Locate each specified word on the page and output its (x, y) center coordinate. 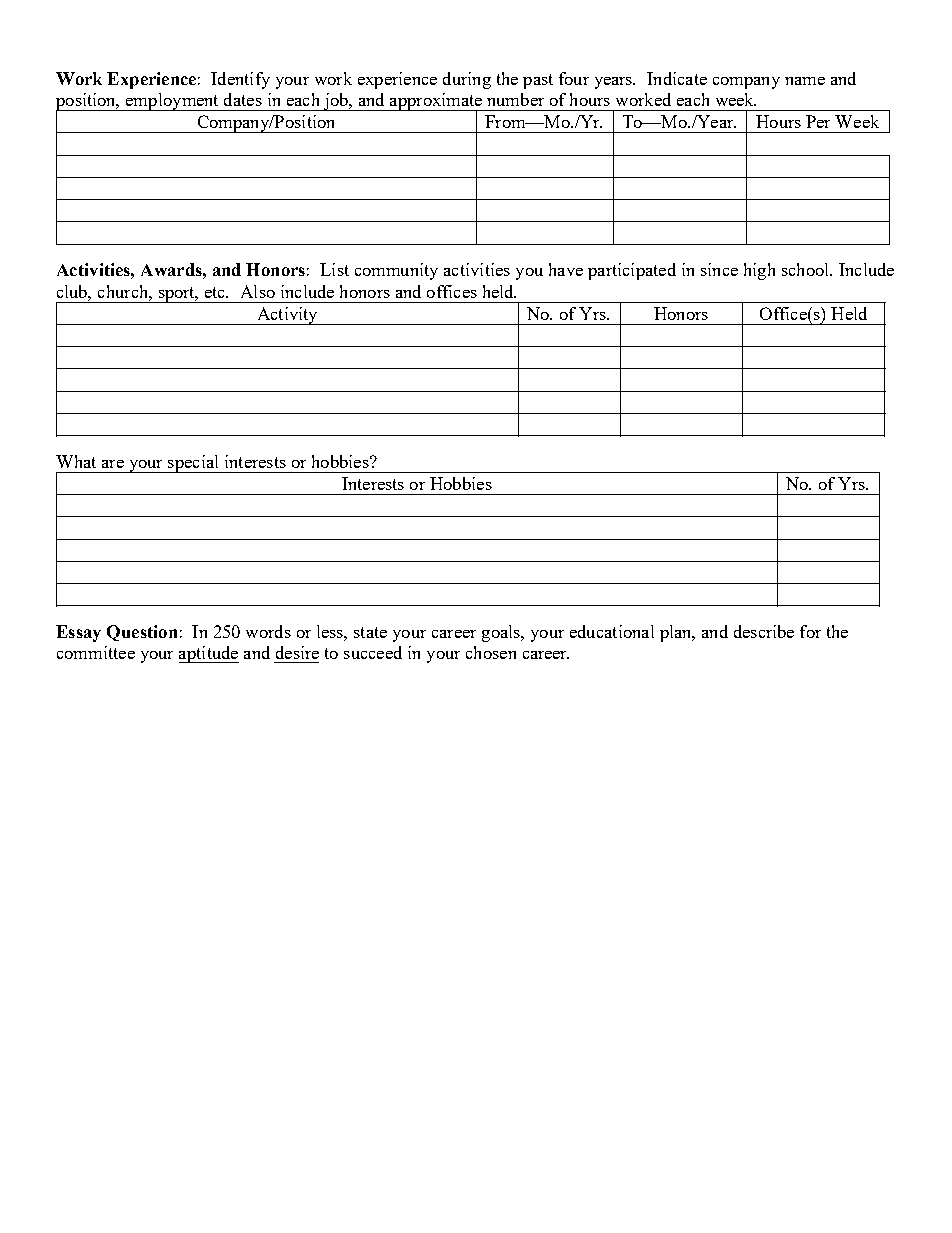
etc (216, 292)
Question (142, 633)
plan (677, 633)
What (76, 461)
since (719, 269)
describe (764, 631)
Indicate (677, 78)
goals (502, 633)
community (396, 271)
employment (172, 102)
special (193, 464)
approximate (436, 102)
